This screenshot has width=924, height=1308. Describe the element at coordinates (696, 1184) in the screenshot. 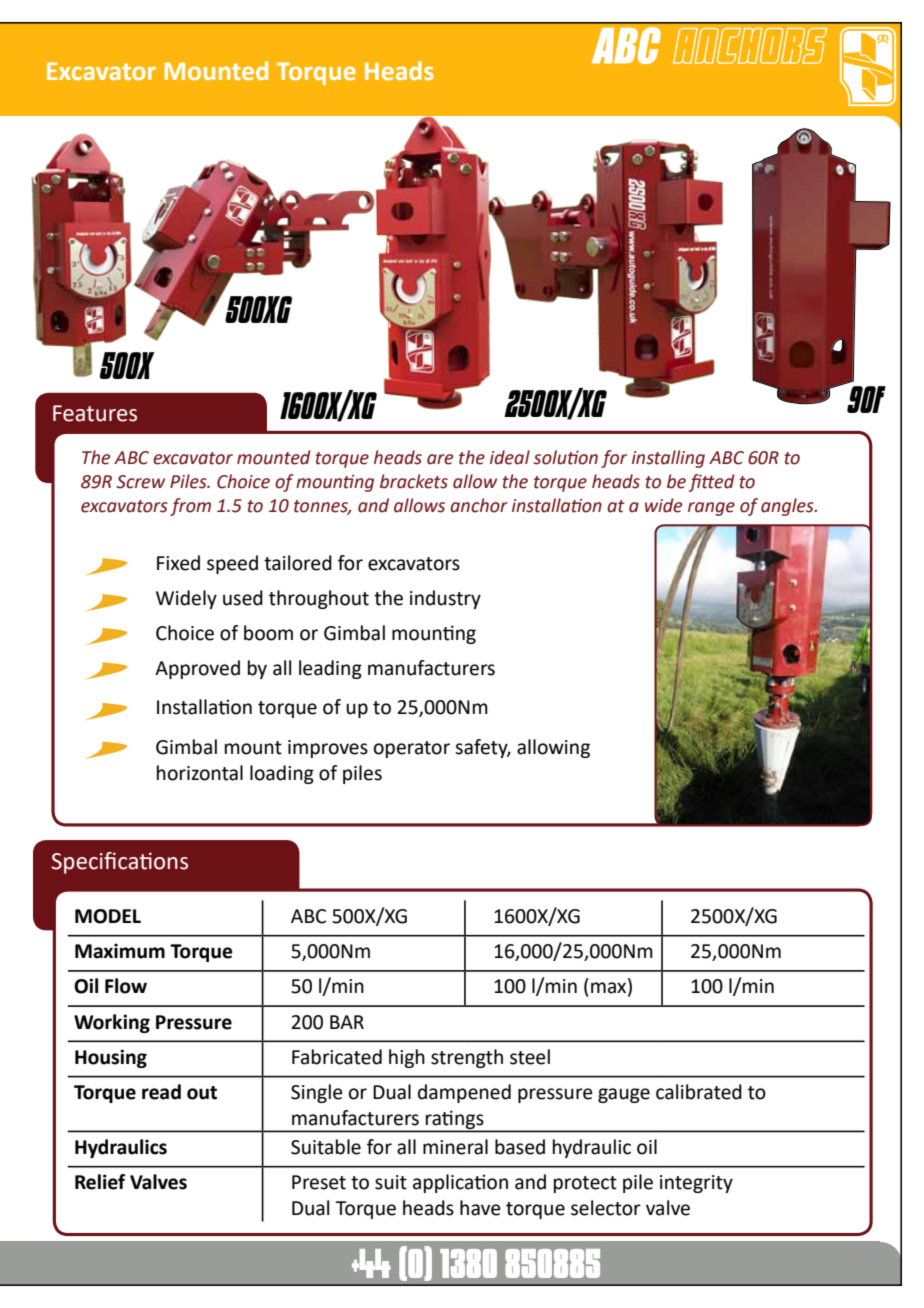

I see `integrity` at that location.
